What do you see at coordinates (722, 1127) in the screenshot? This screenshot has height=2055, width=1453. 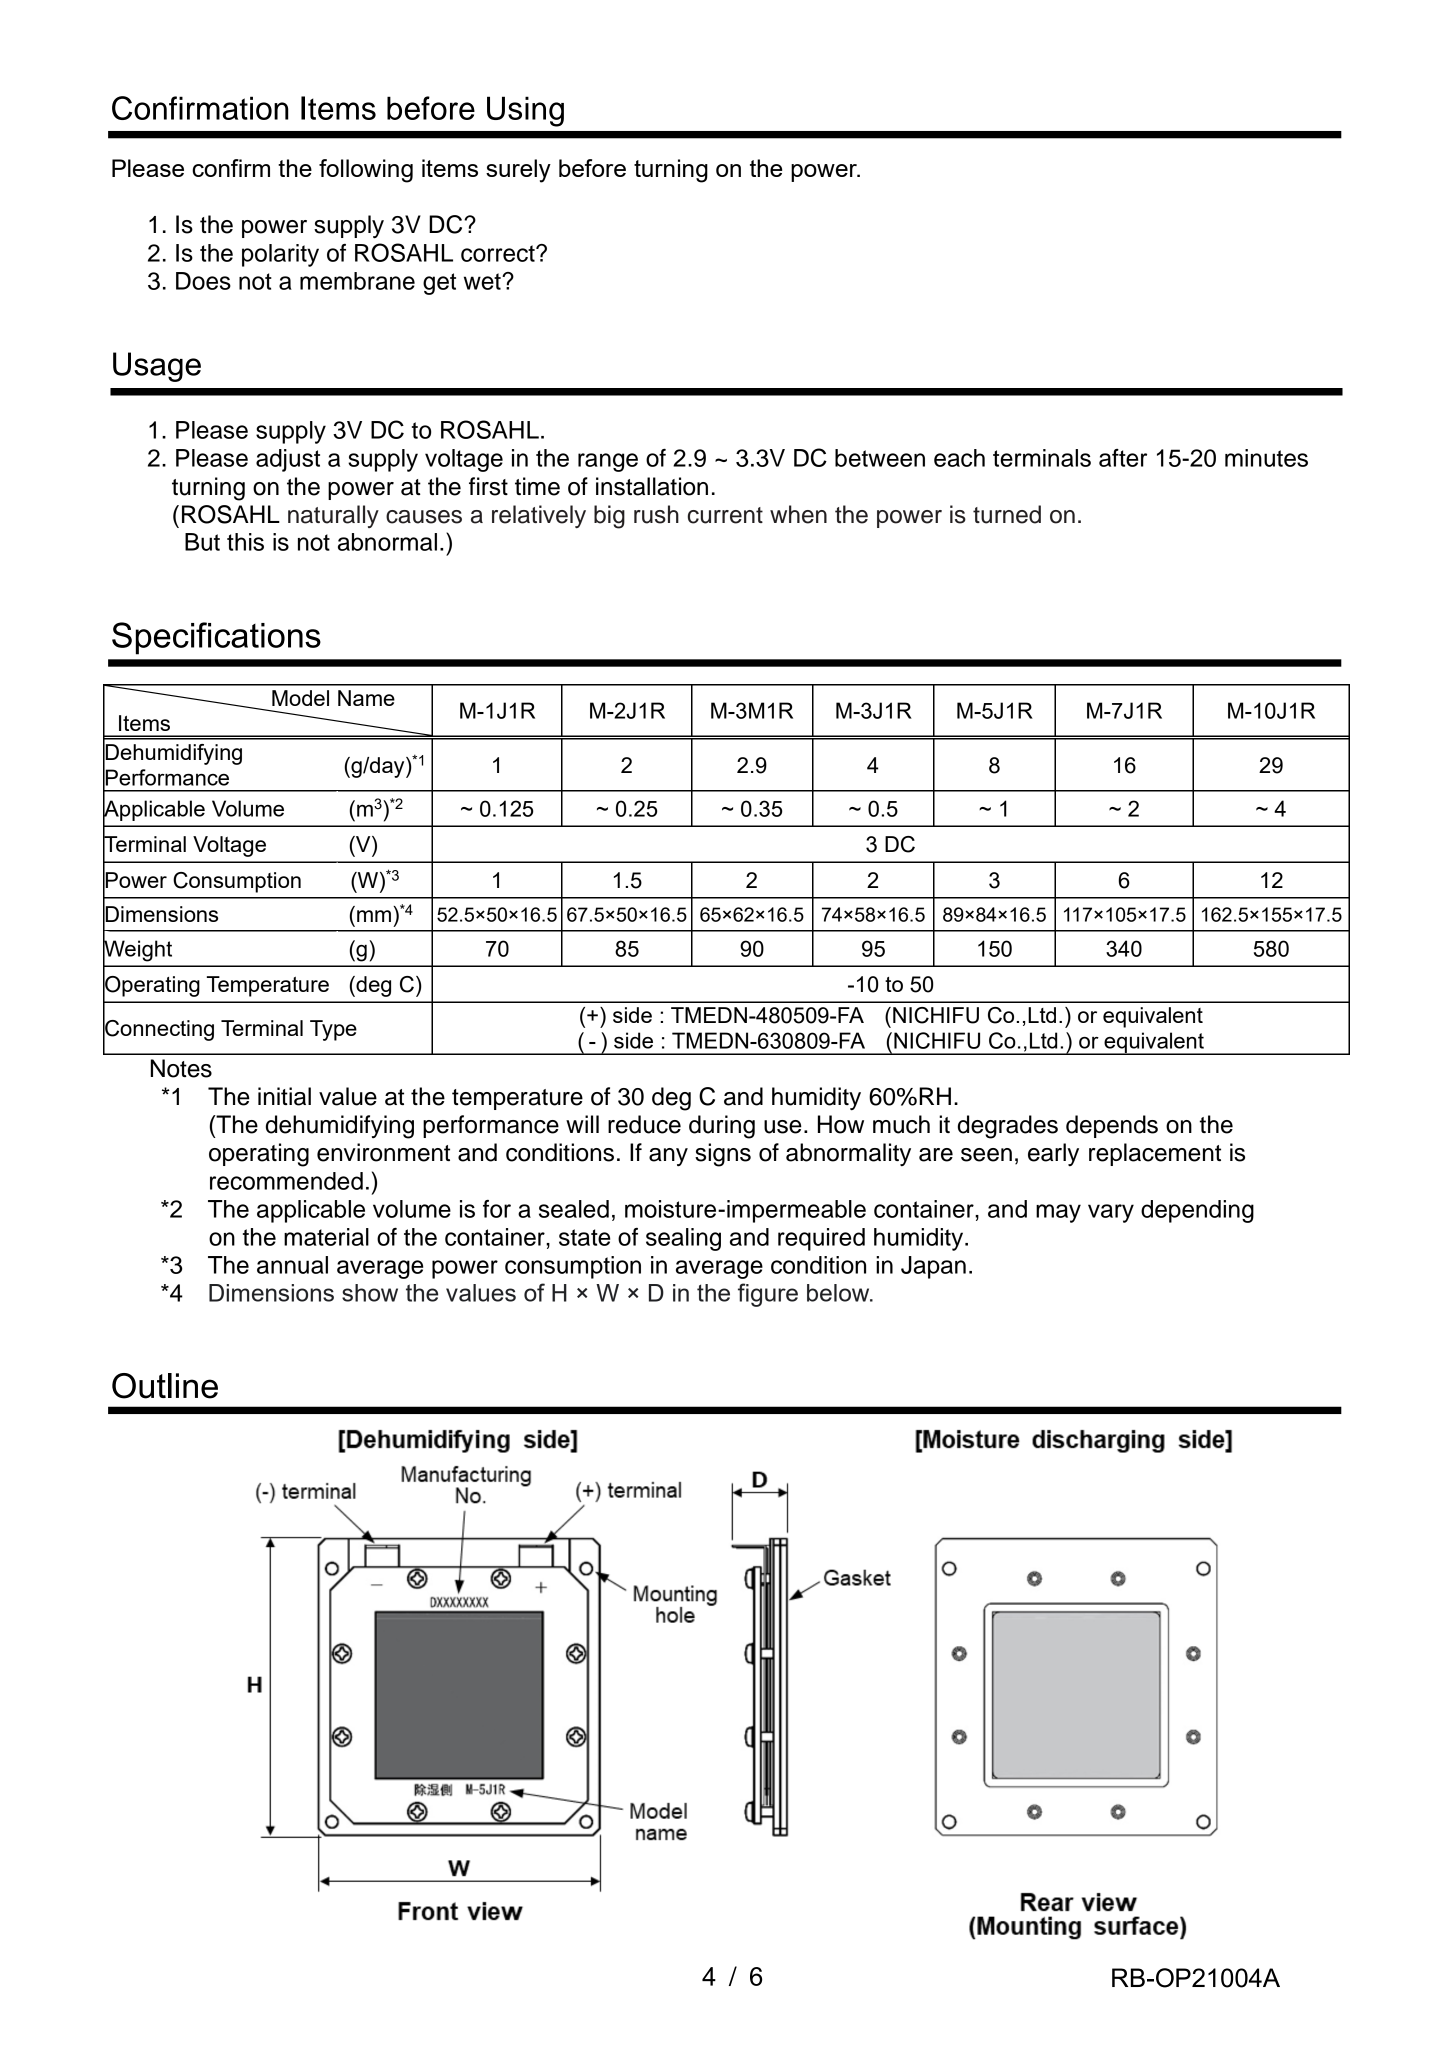 I see `during` at bounding box center [722, 1127].
